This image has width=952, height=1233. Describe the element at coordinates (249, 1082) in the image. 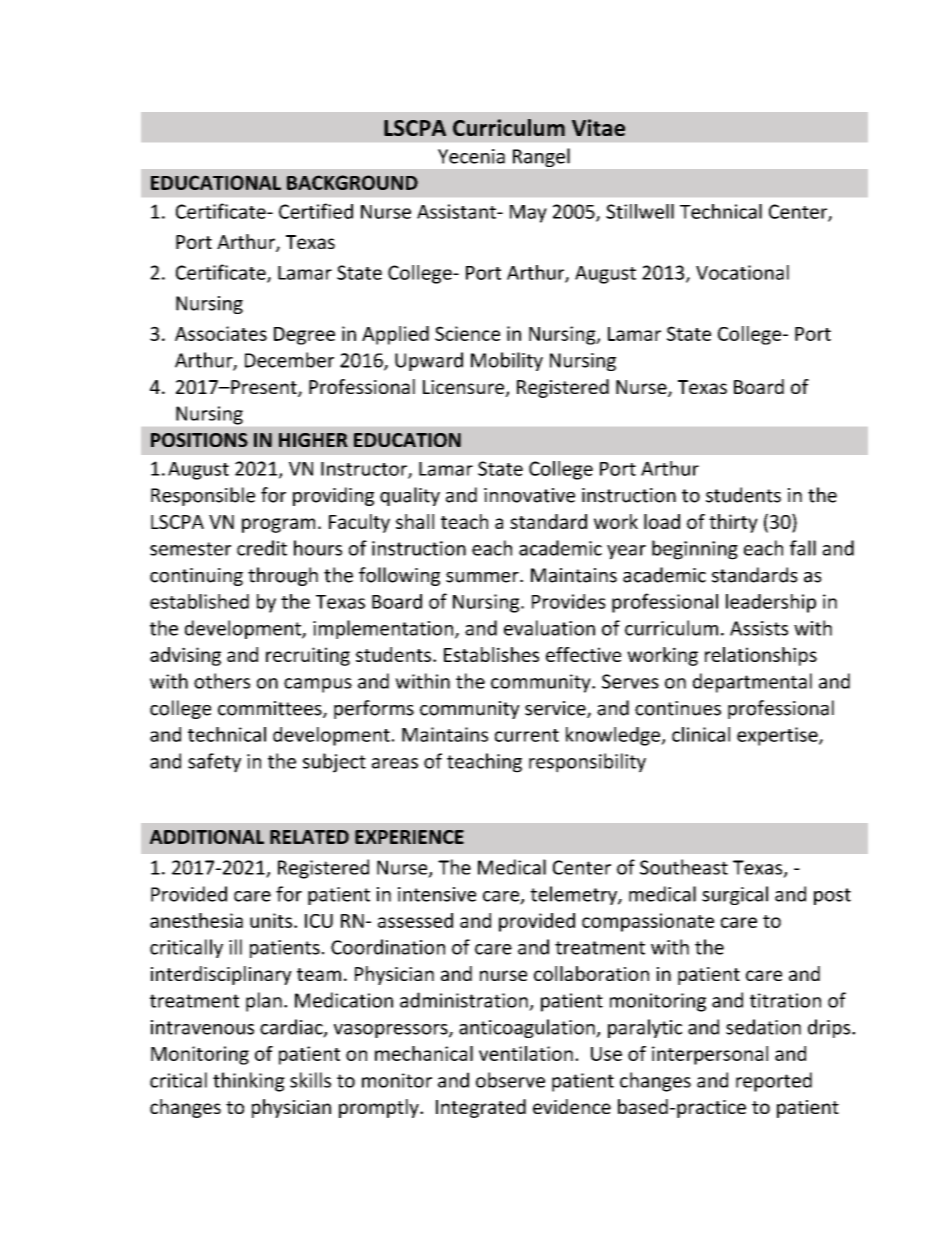

I see `thinking` at that location.
